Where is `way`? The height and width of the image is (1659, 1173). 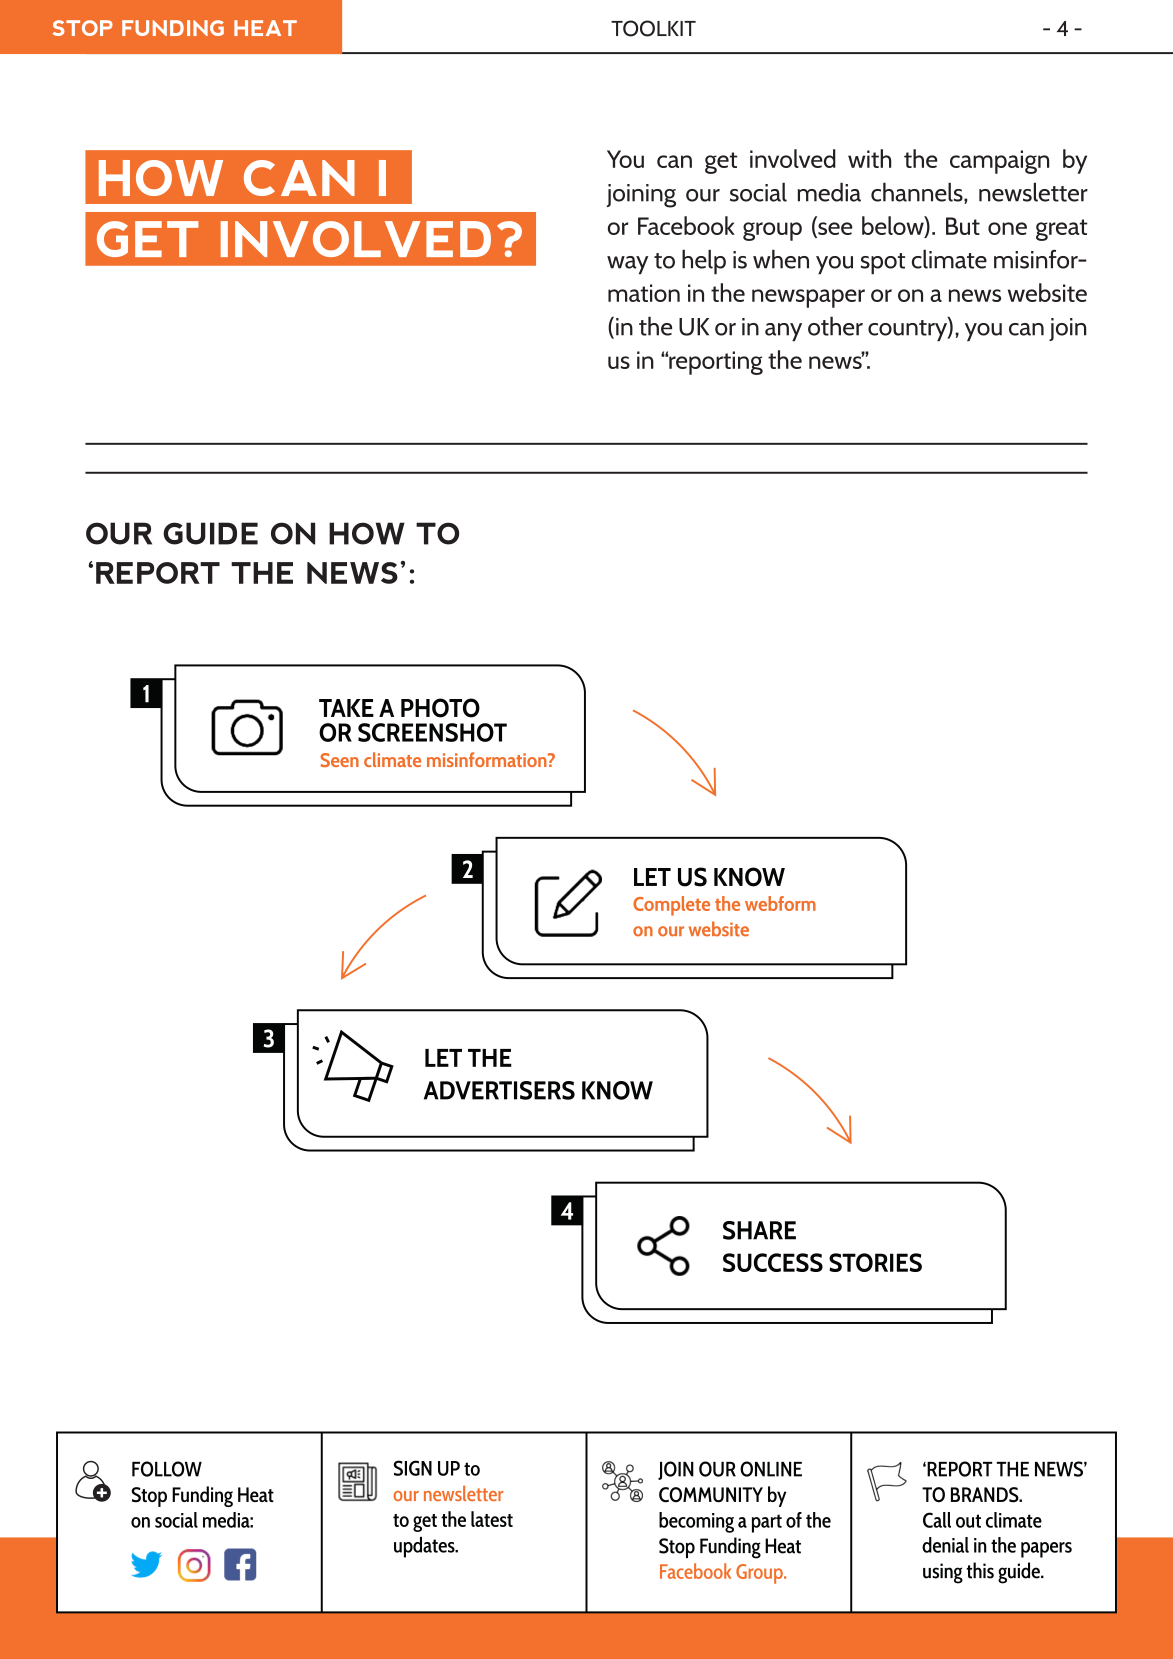
way is located at coordinates (627, 265).
